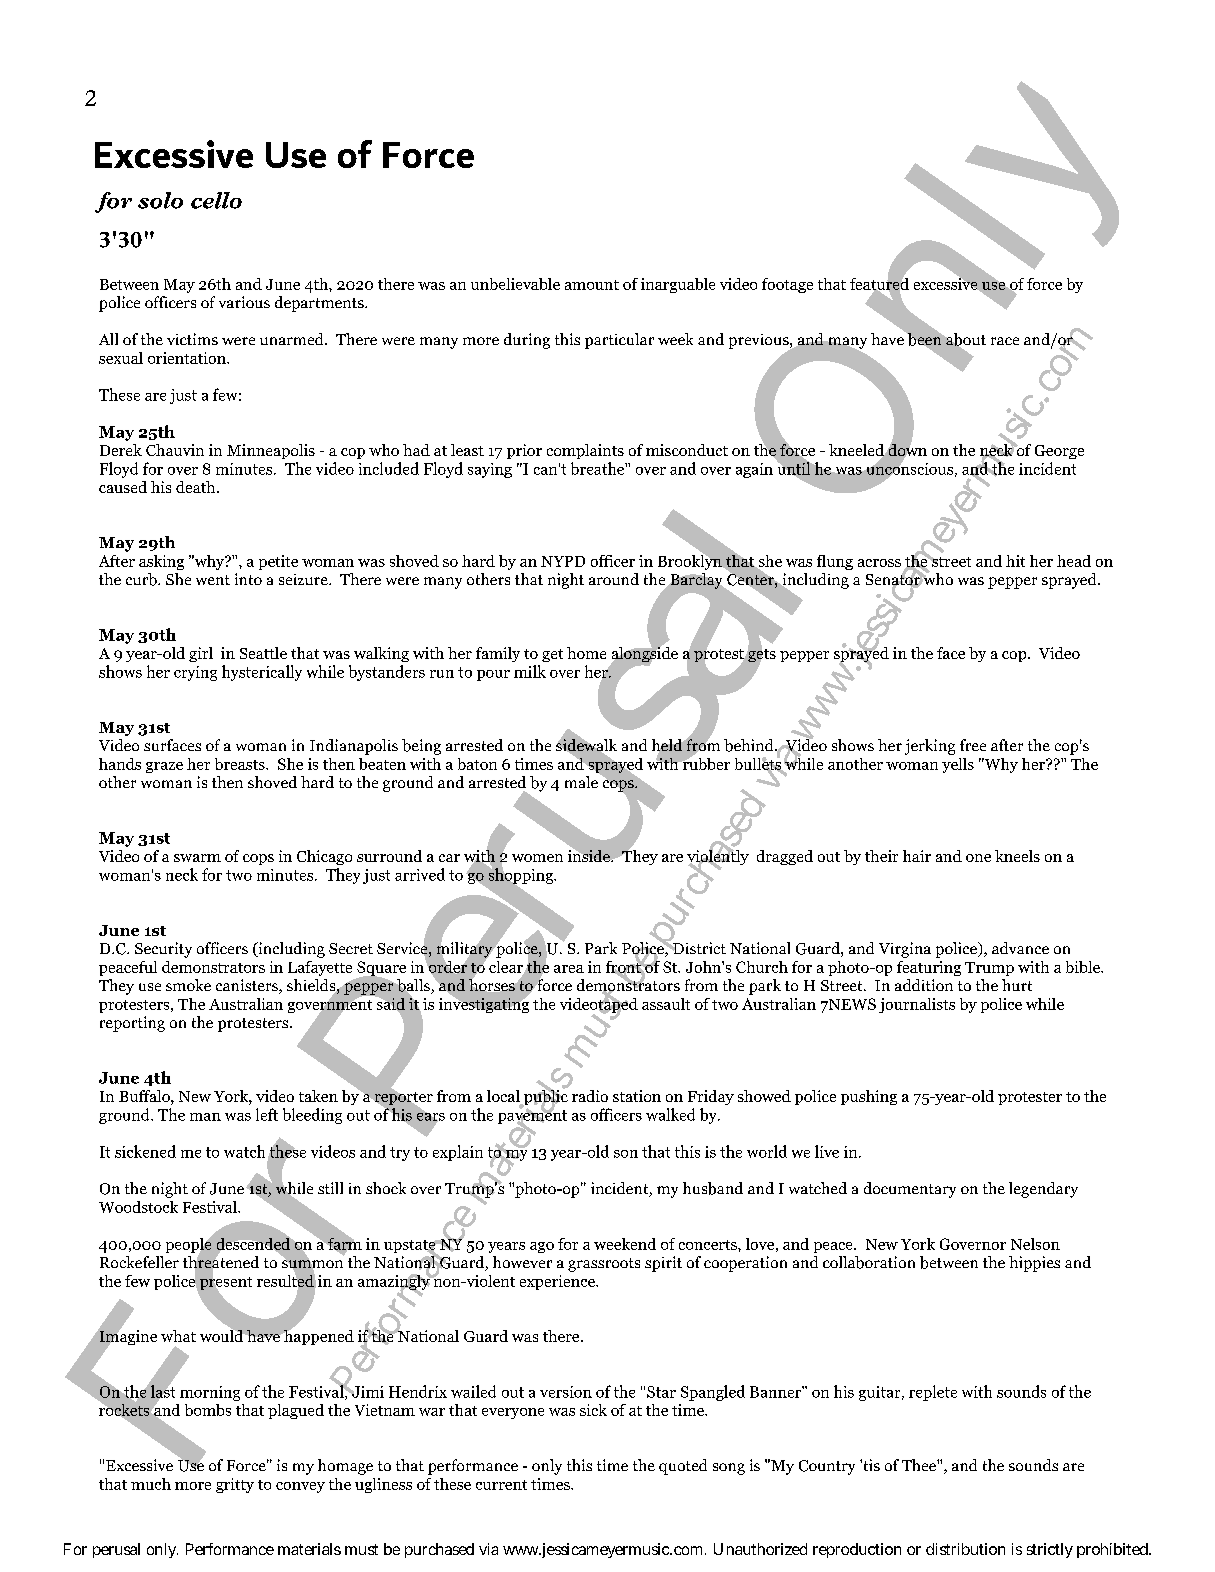 This image has width=1215, height=1572. Describe the element at coordinates (614, 579) in the image. I see `around` at that location.
